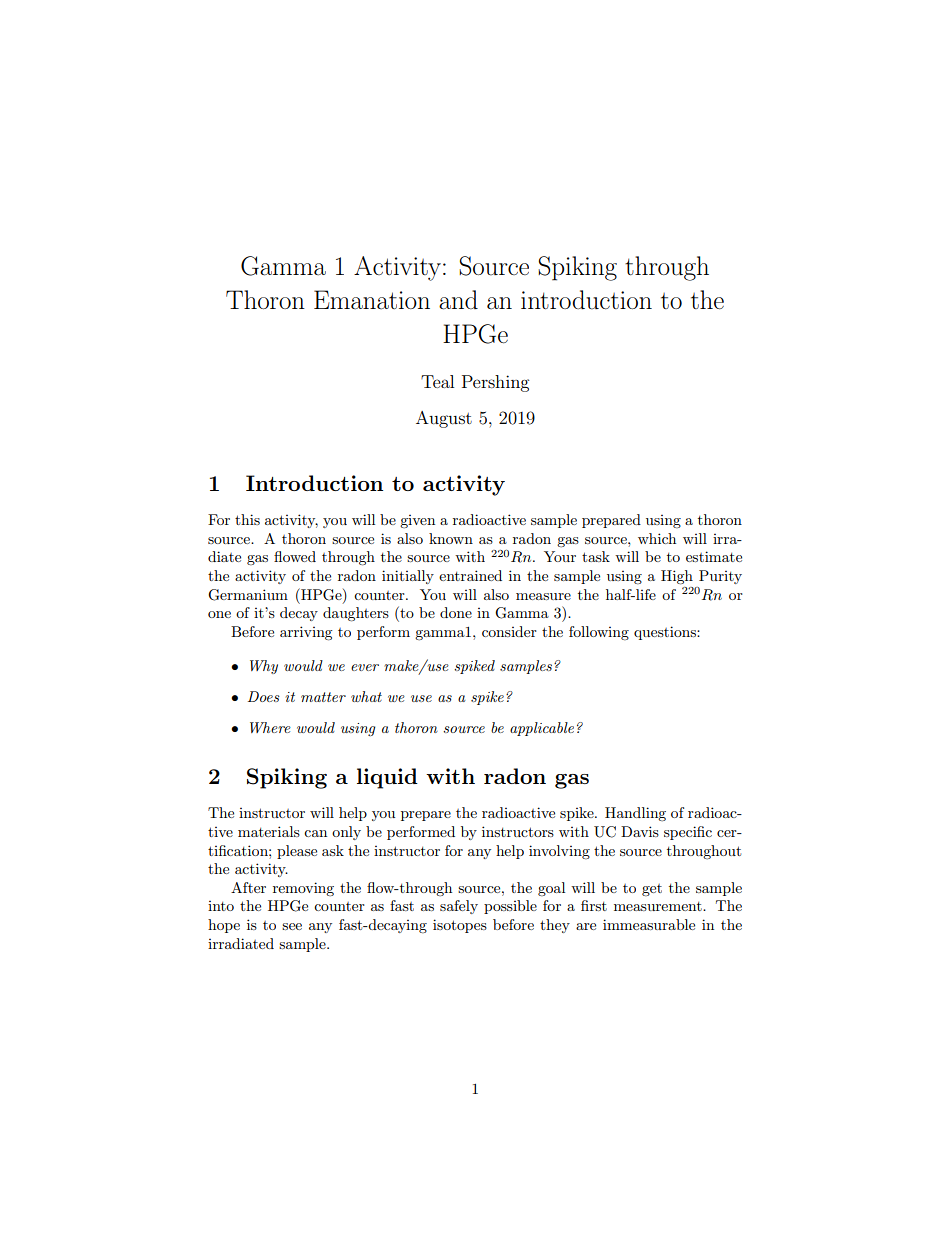 This screenshot has height=1233, width=952. I want to click on High, so click(677, 577).
